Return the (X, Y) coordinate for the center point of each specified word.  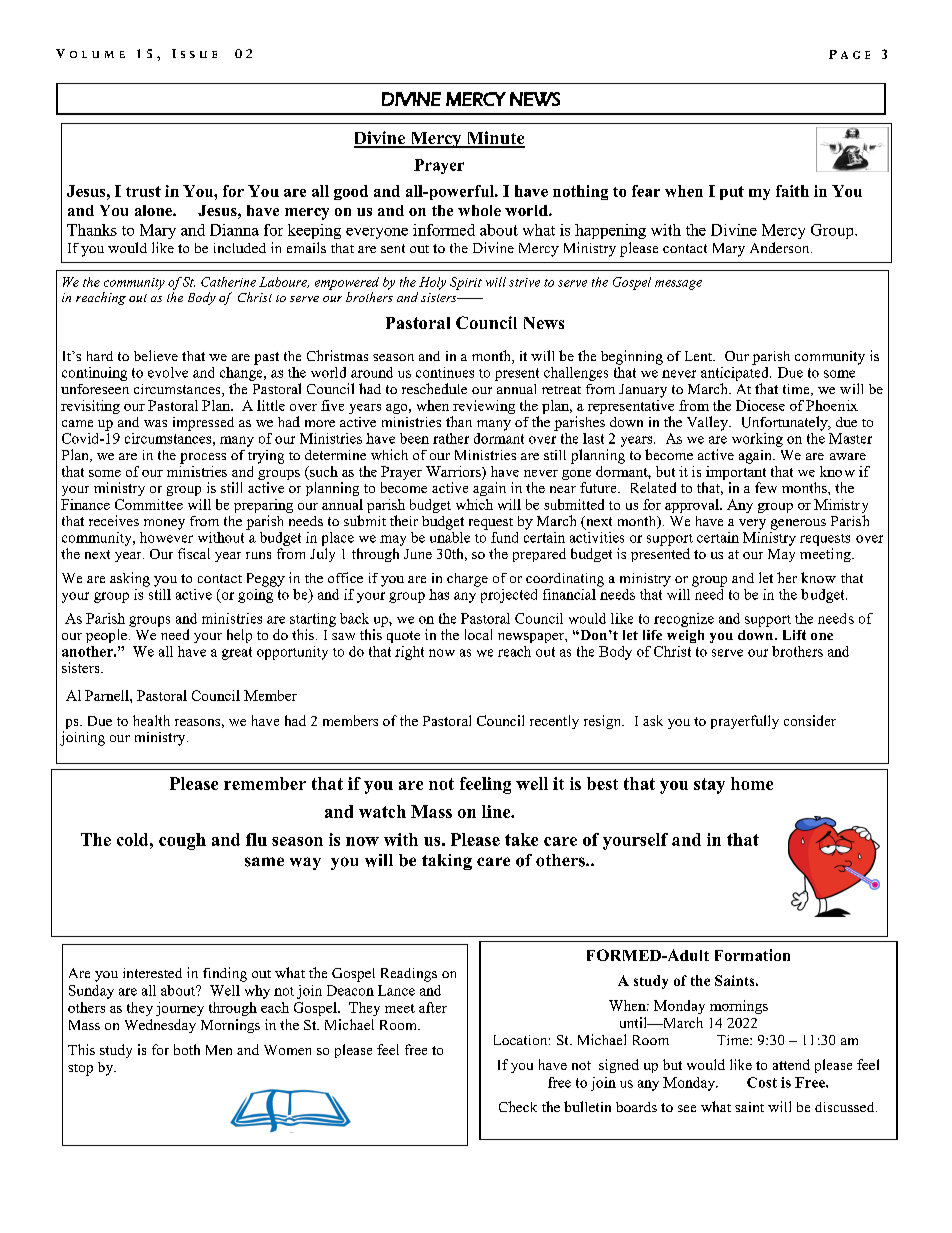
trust (143, 191)
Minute (494, 139)
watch (382, 811)
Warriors (454, 471)
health (151, 720)
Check (518, 1106)
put (732, 193)
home (752, 783)
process (203, 458)
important (736, 471)
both (187, 1049)
